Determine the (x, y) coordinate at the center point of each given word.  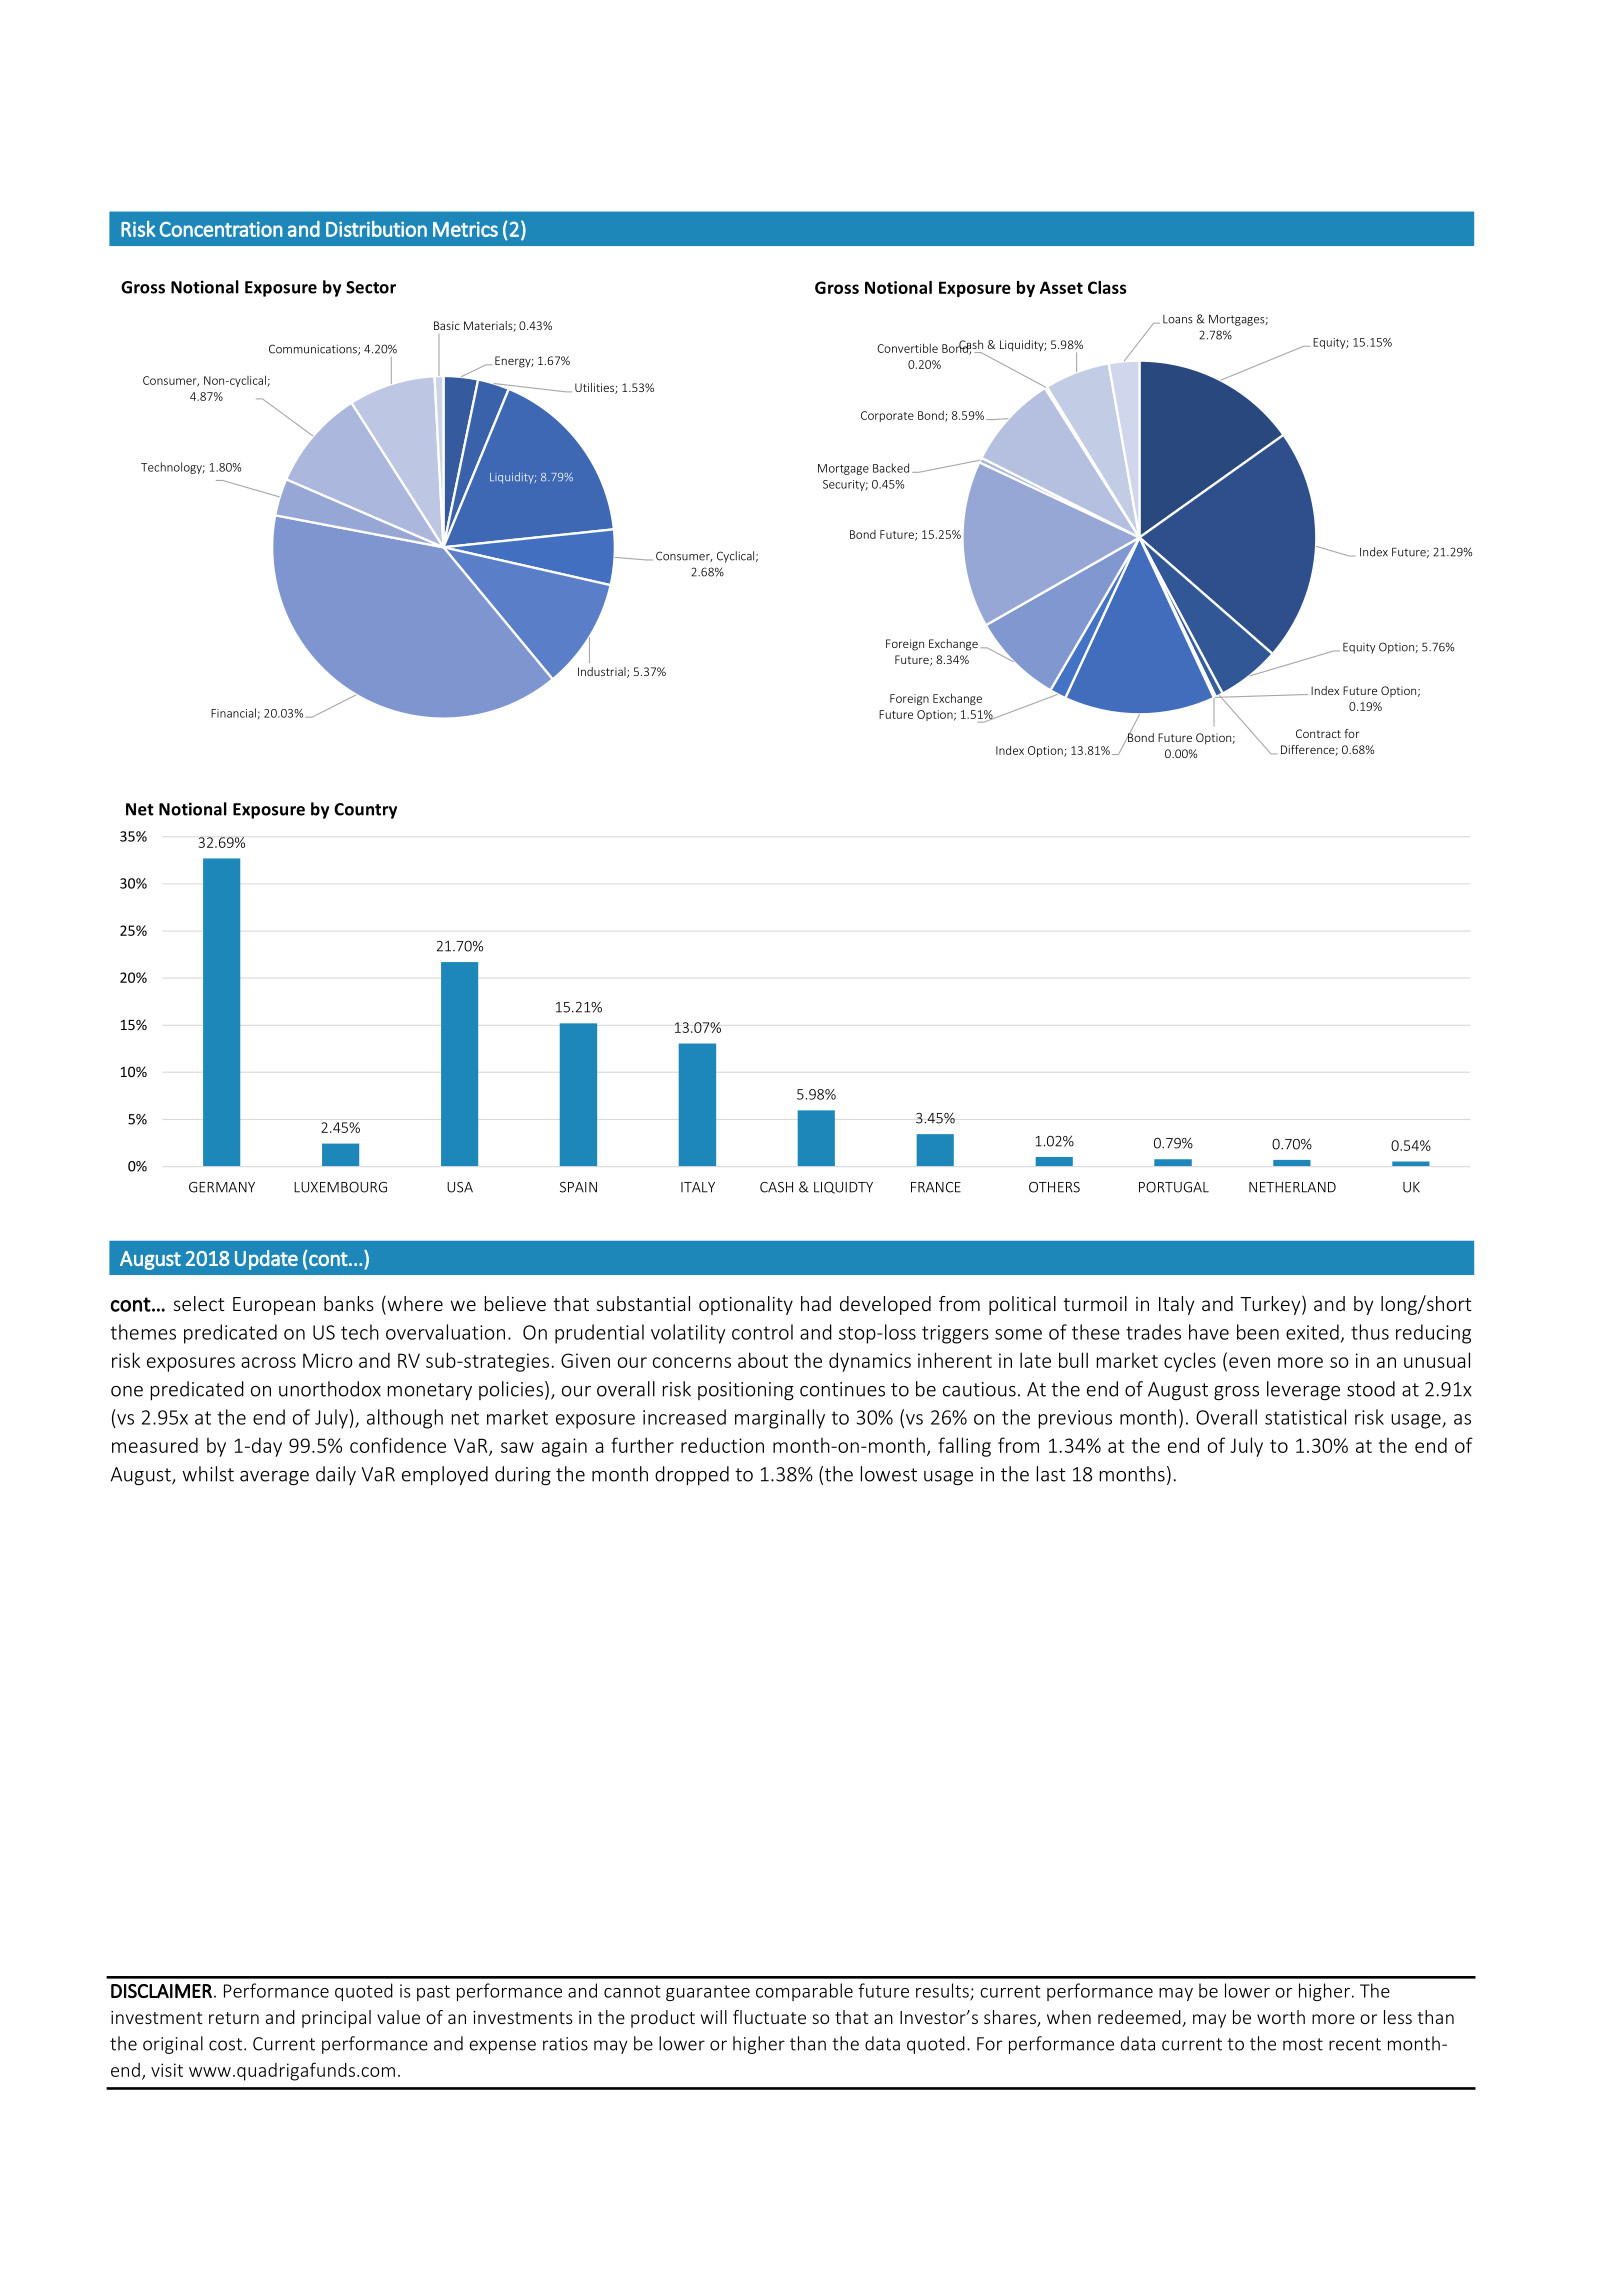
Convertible (907, 348)
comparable (804, 1992)
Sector (371, 287)
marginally (780, 1419)
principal (336, 2019)
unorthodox (330, 1389)
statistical (1305, 1417)
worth (1281, 2017)
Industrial (603, 672)
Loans (1178, 319)
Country (365, 811)
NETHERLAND (1292, 1187)
